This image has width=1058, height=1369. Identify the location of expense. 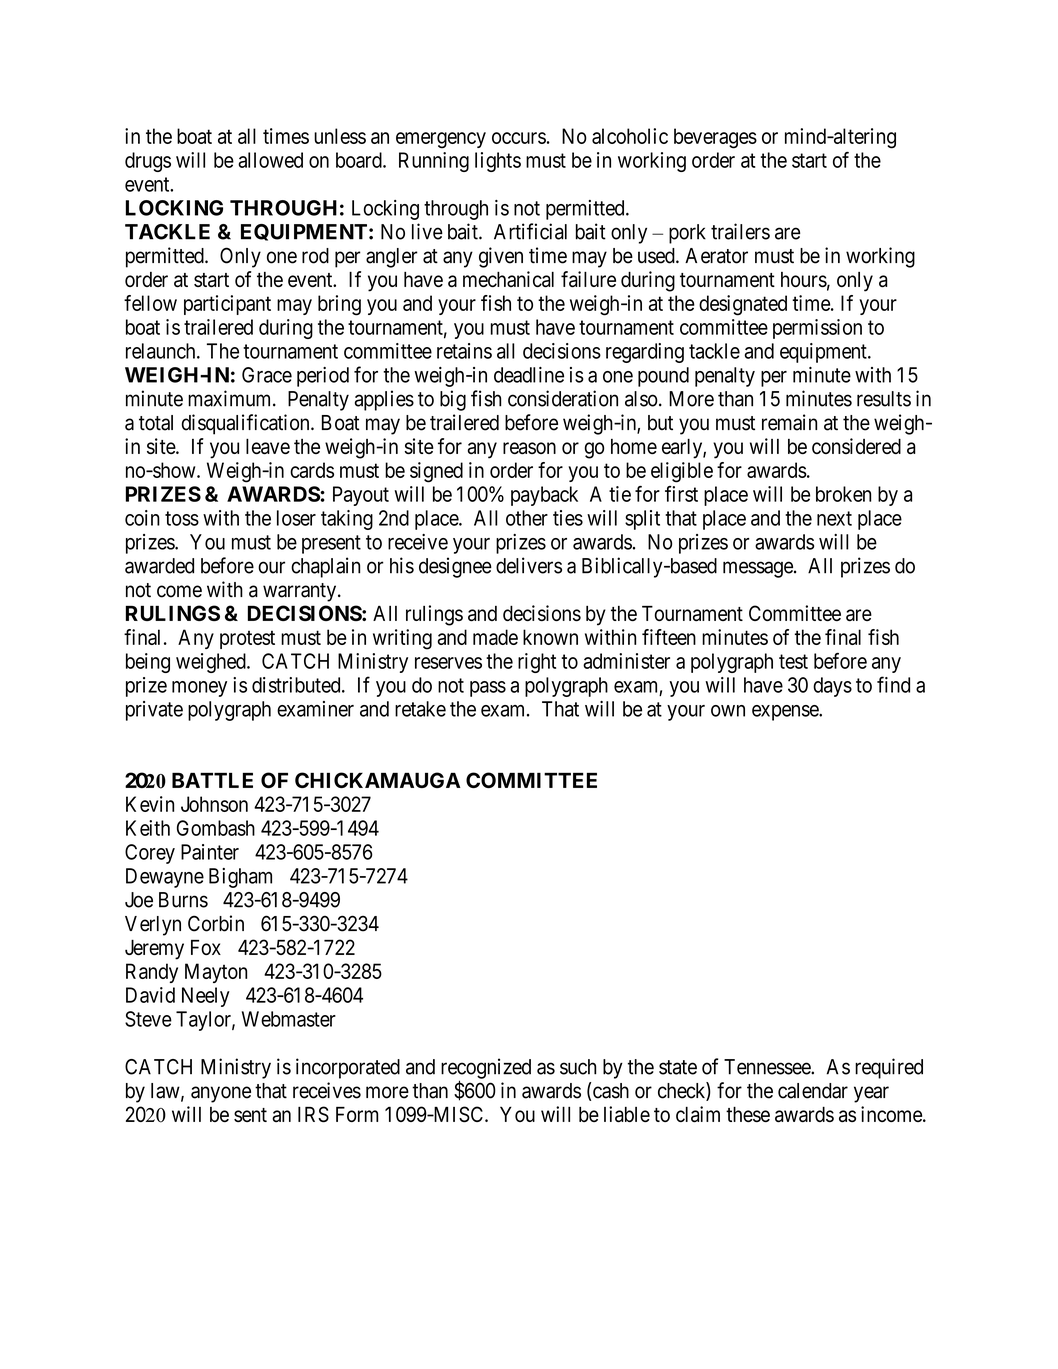
(786, 713).
